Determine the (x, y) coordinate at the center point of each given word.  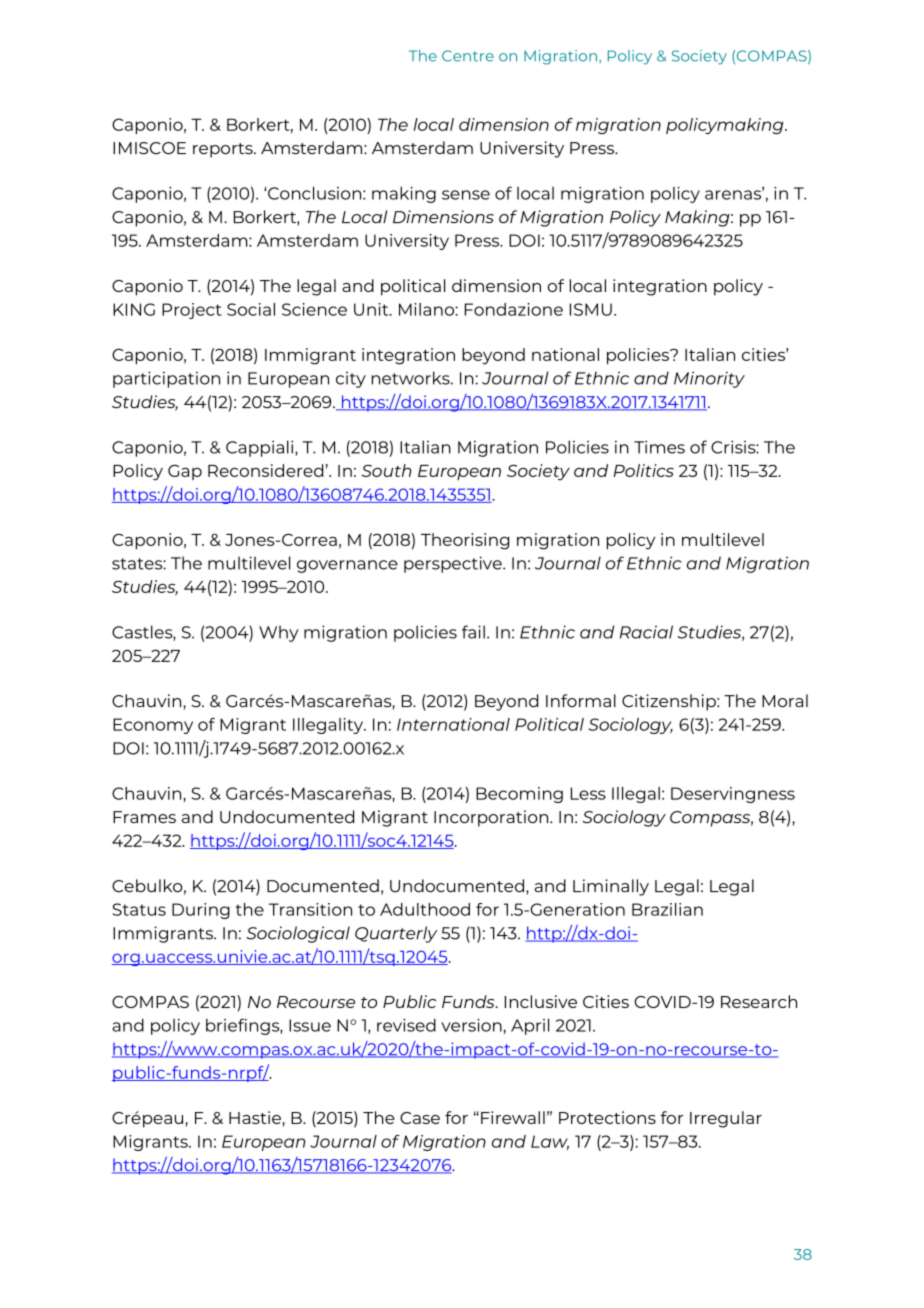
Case (420, 1118)
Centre (468, 56)
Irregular (726, 1119)
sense (466, 195)
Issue (310, 1025)
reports (224, 150)
